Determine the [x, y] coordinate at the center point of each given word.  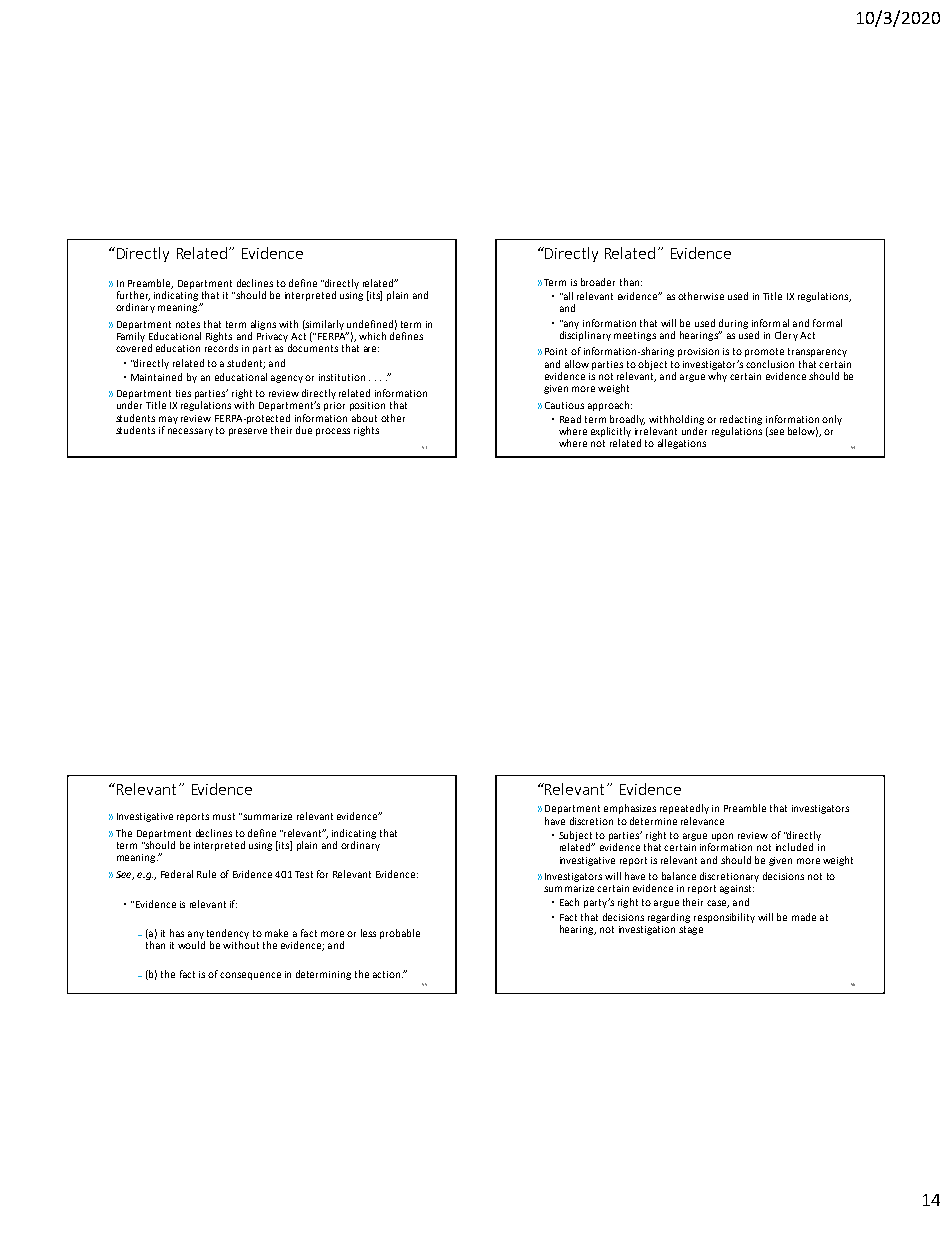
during [733, 324]
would [191, 945]
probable [400, 934]
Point [556, 351]
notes [188, 324]
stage [691, 930]
